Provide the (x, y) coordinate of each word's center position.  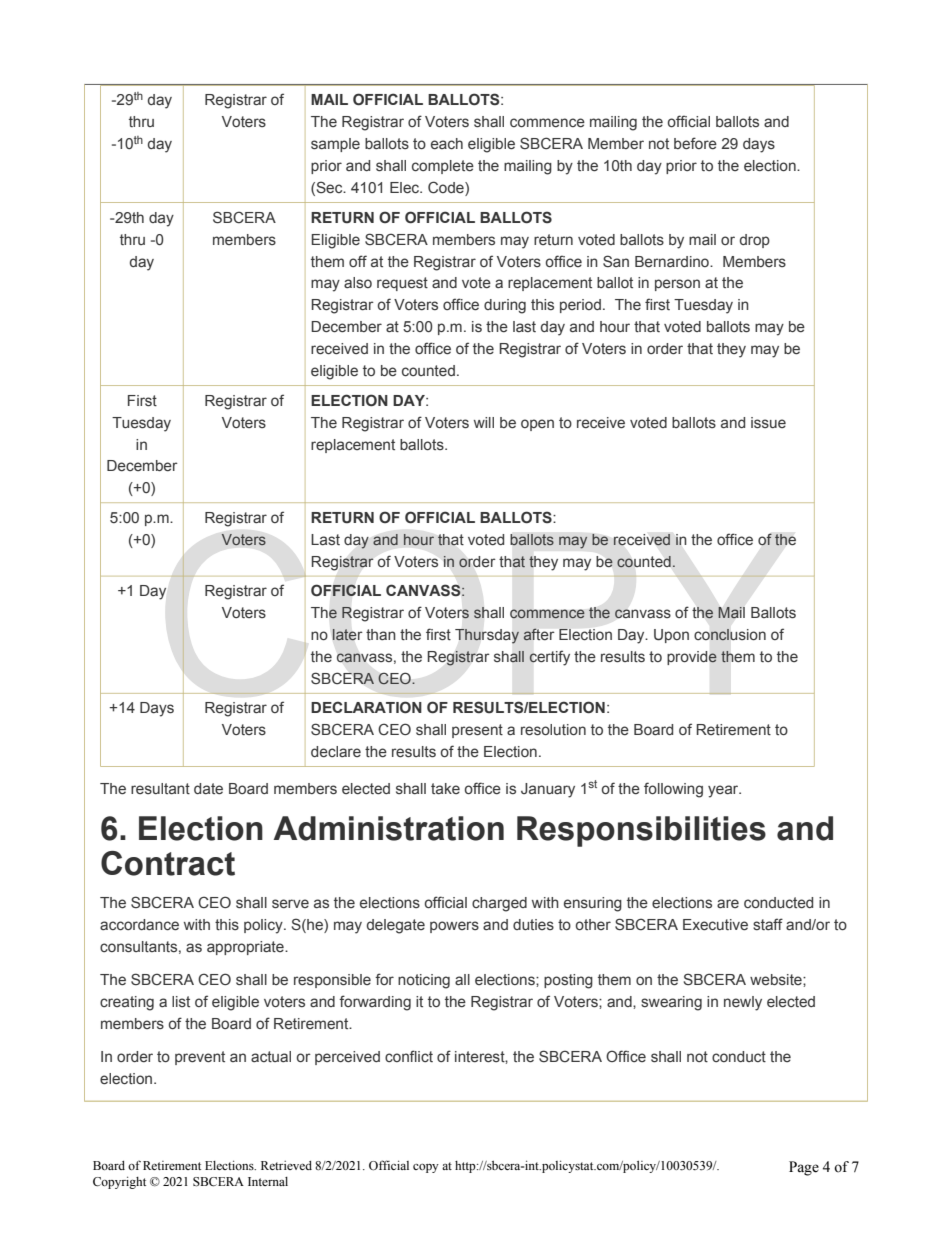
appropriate (246, 948)
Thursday (487, 636)
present (477, 731)
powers (454, 927)
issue (768, 423)
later (347, 634)
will (484, 422)
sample (335, 145)
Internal (268, 1181)
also (358, 282)
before (695, 143)
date (208, 788)
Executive (715, 924)
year (724, 791)
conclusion (730, 635)
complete (443, 167)
